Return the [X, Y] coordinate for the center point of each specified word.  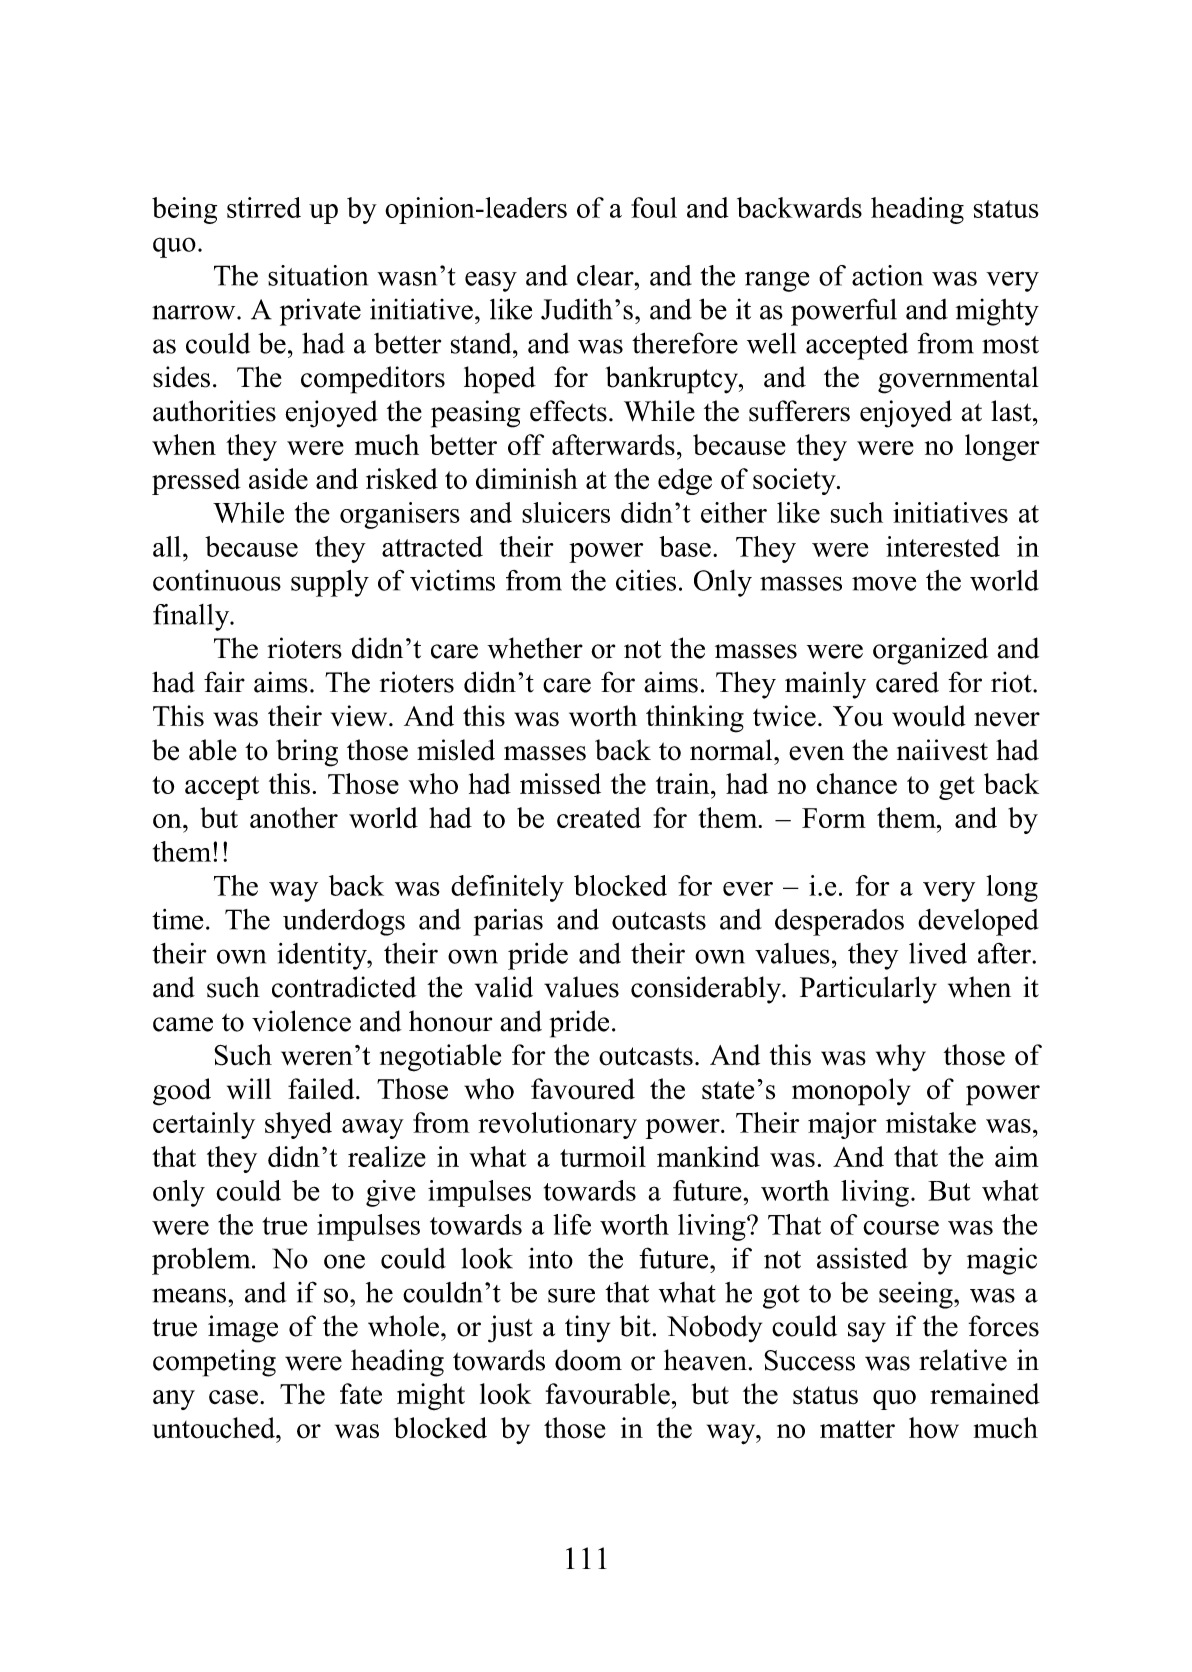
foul [654, 207]
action [887, 275]
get [957, 788]
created [599, 817]
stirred [264, 207]
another [294, 817]
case [233, 1397]
